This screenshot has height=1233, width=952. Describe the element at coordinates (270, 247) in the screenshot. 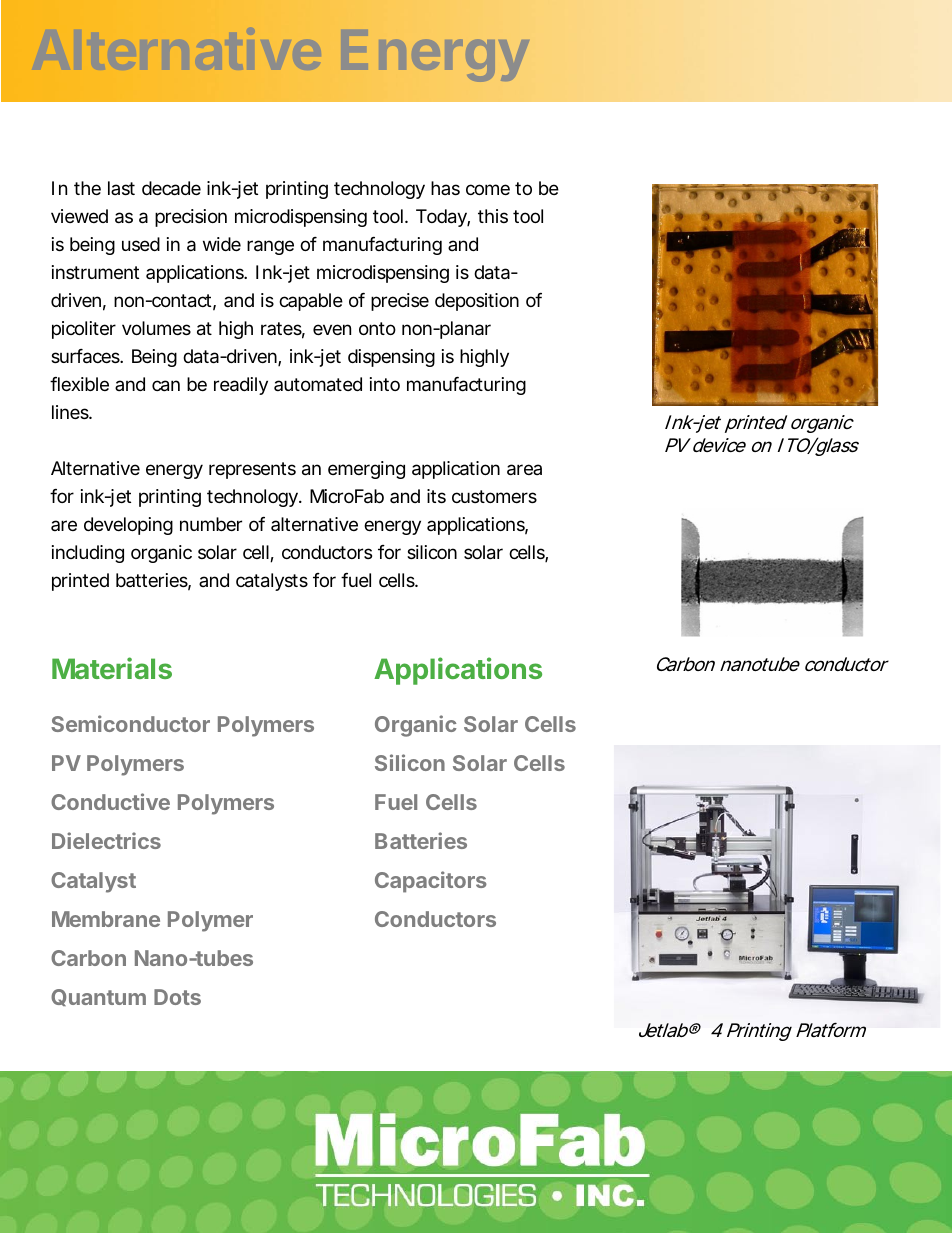

I see `range` at that location.
